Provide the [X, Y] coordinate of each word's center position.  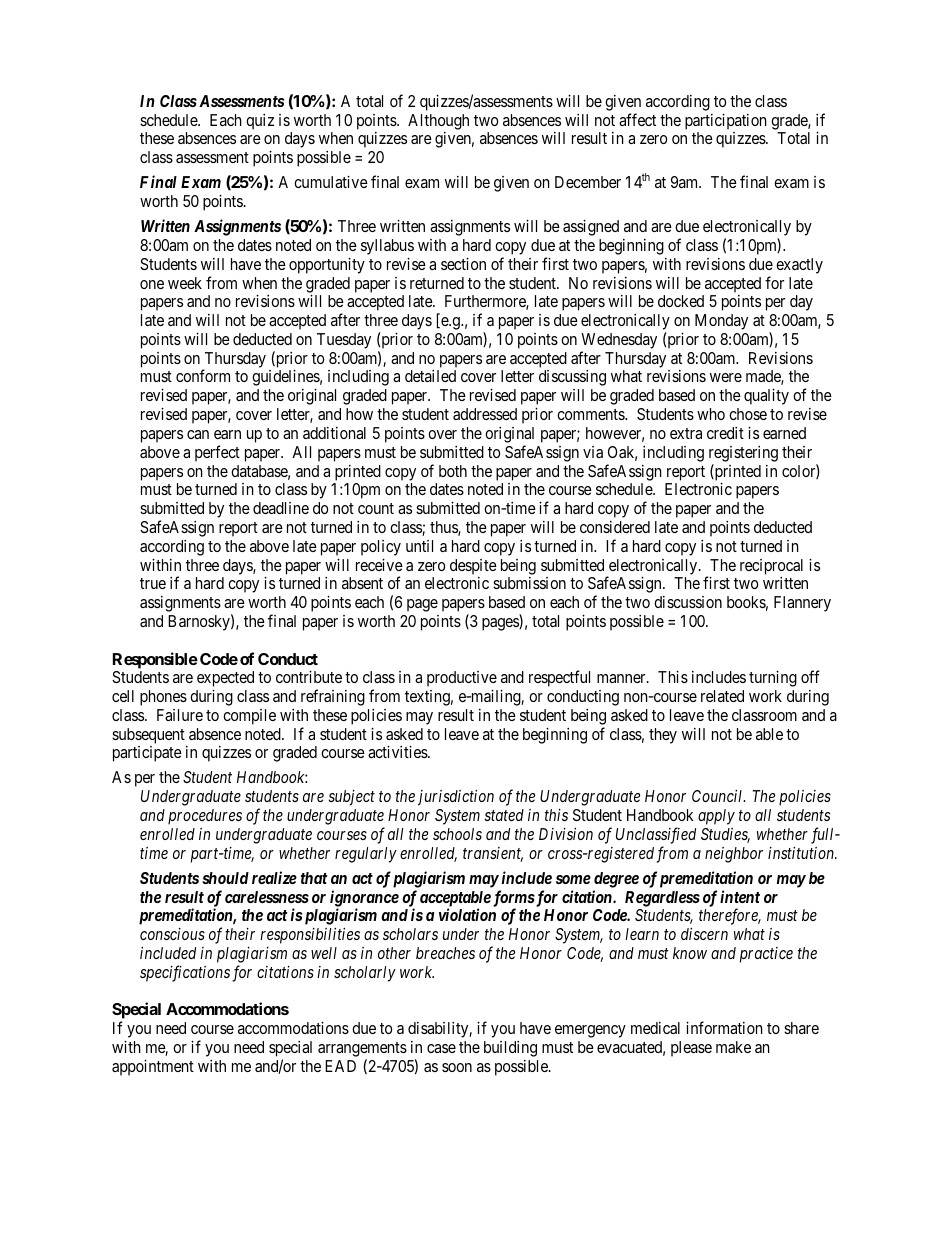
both [453, 471]
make [733, 1047]
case [441, 1048]
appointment [153, 1068]
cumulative [331, 182]
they [663, 736]
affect [637, 119]
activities [398, 752]
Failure [180, 715]
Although [438, 122]
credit [725, 433]
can [198, 434]
